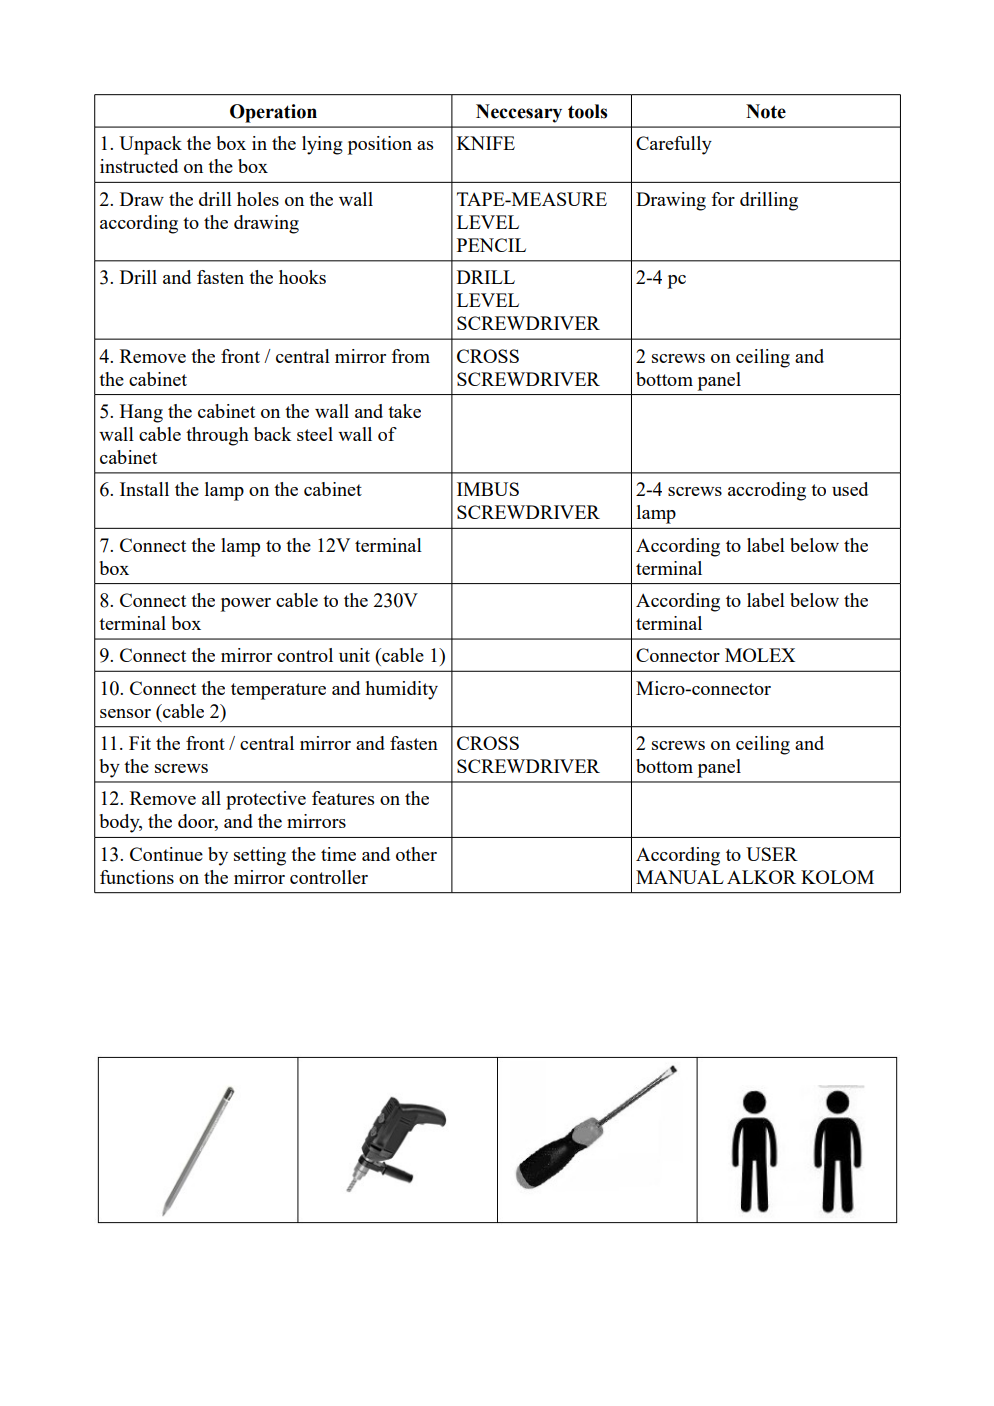  What do you see at coordinates (401, 690) in the image?
I see `humidity` at bounding box center [401, 690].
